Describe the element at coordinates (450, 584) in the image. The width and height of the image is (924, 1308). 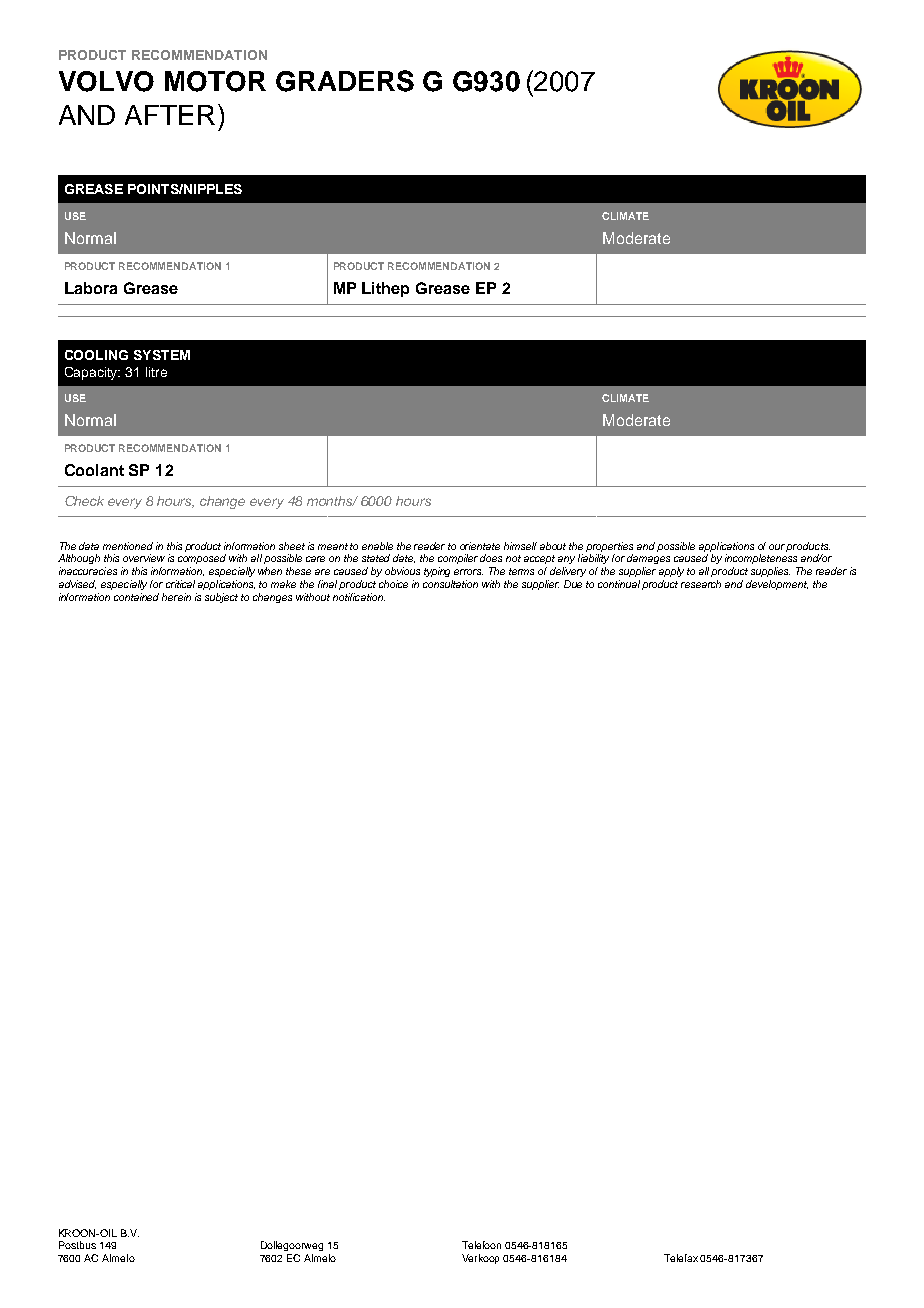
I see `consultation` at that location.
